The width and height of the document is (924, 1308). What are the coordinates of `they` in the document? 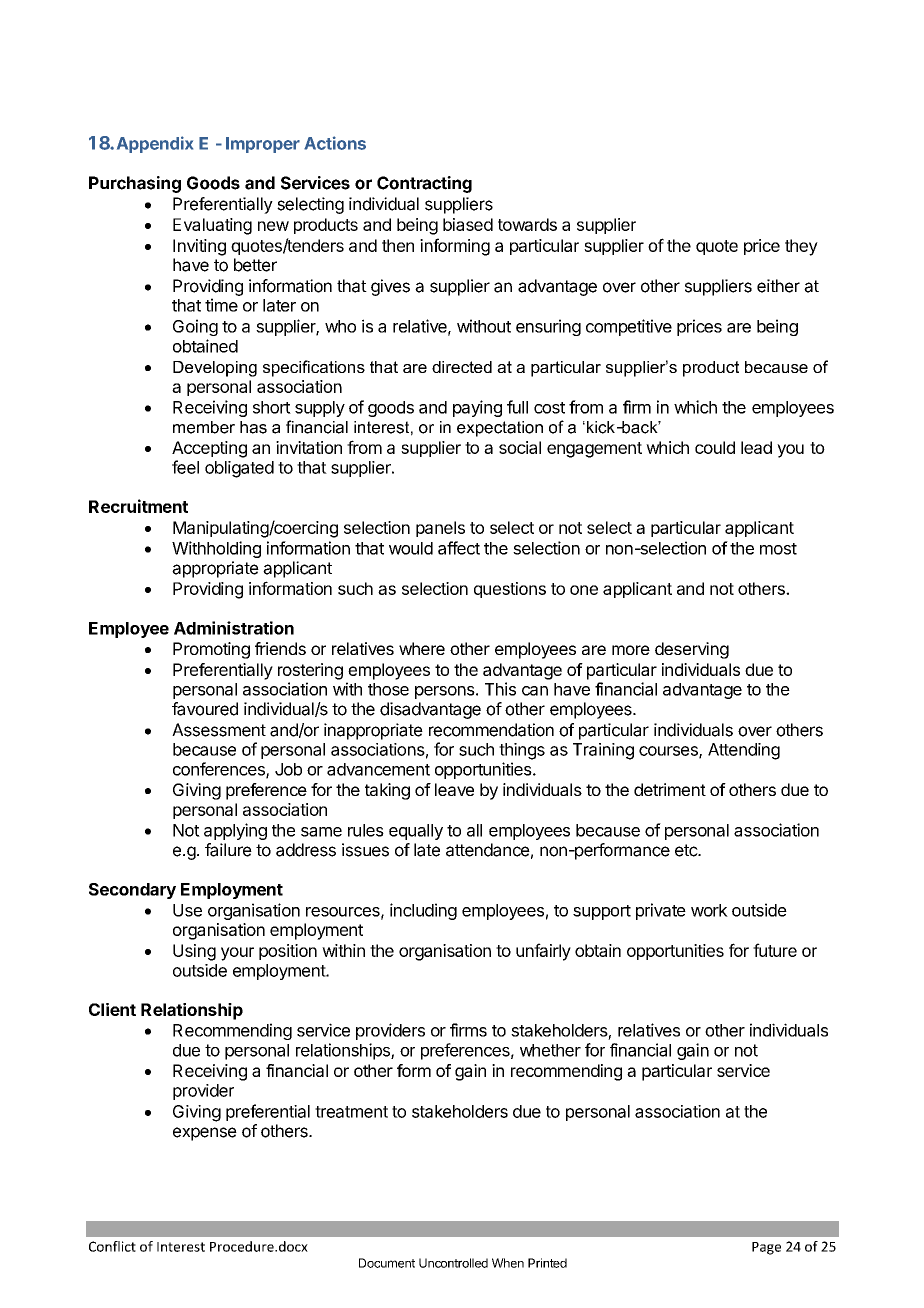 It's located at (801, 247).
